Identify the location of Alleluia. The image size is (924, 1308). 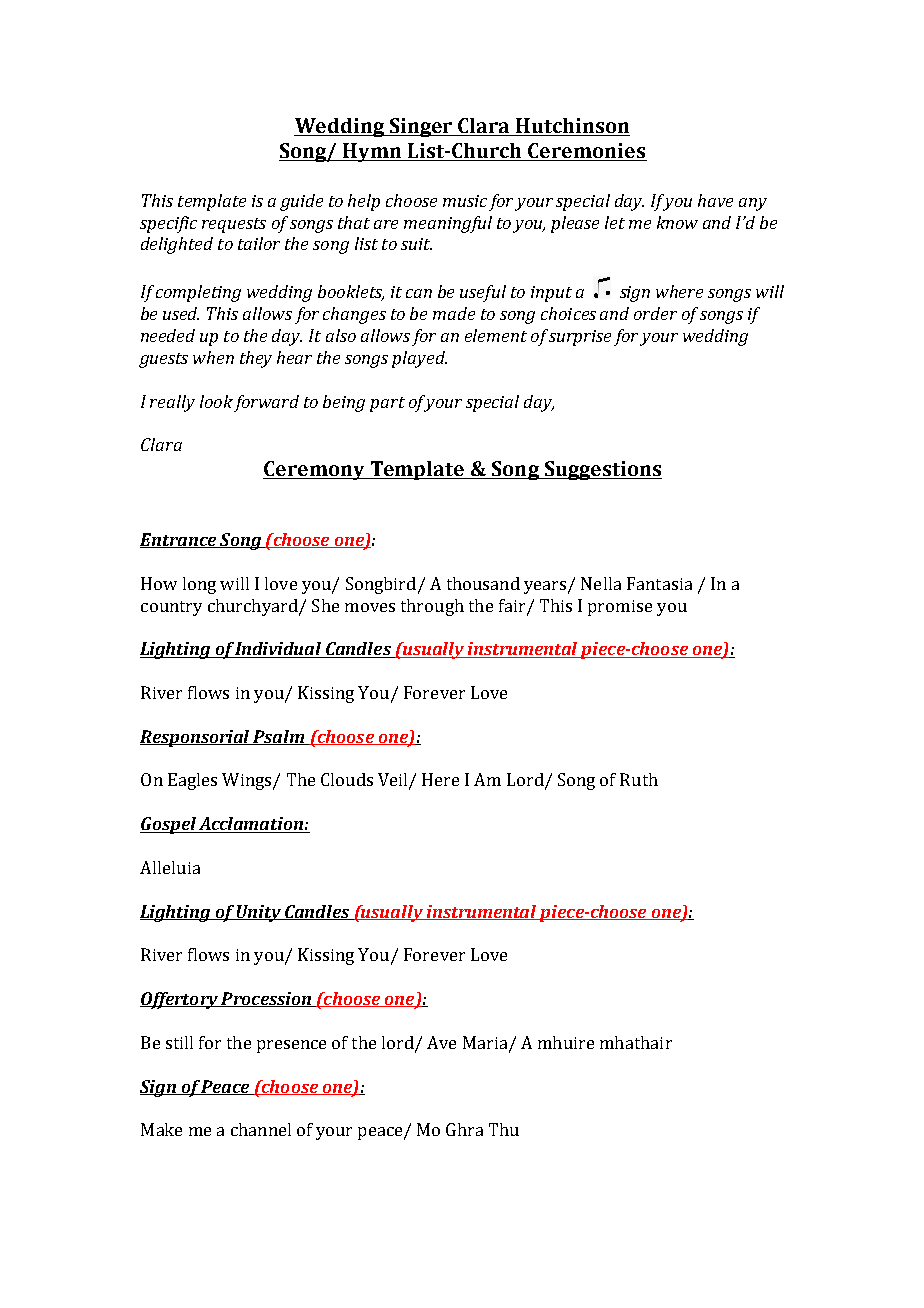
(170, 867).
